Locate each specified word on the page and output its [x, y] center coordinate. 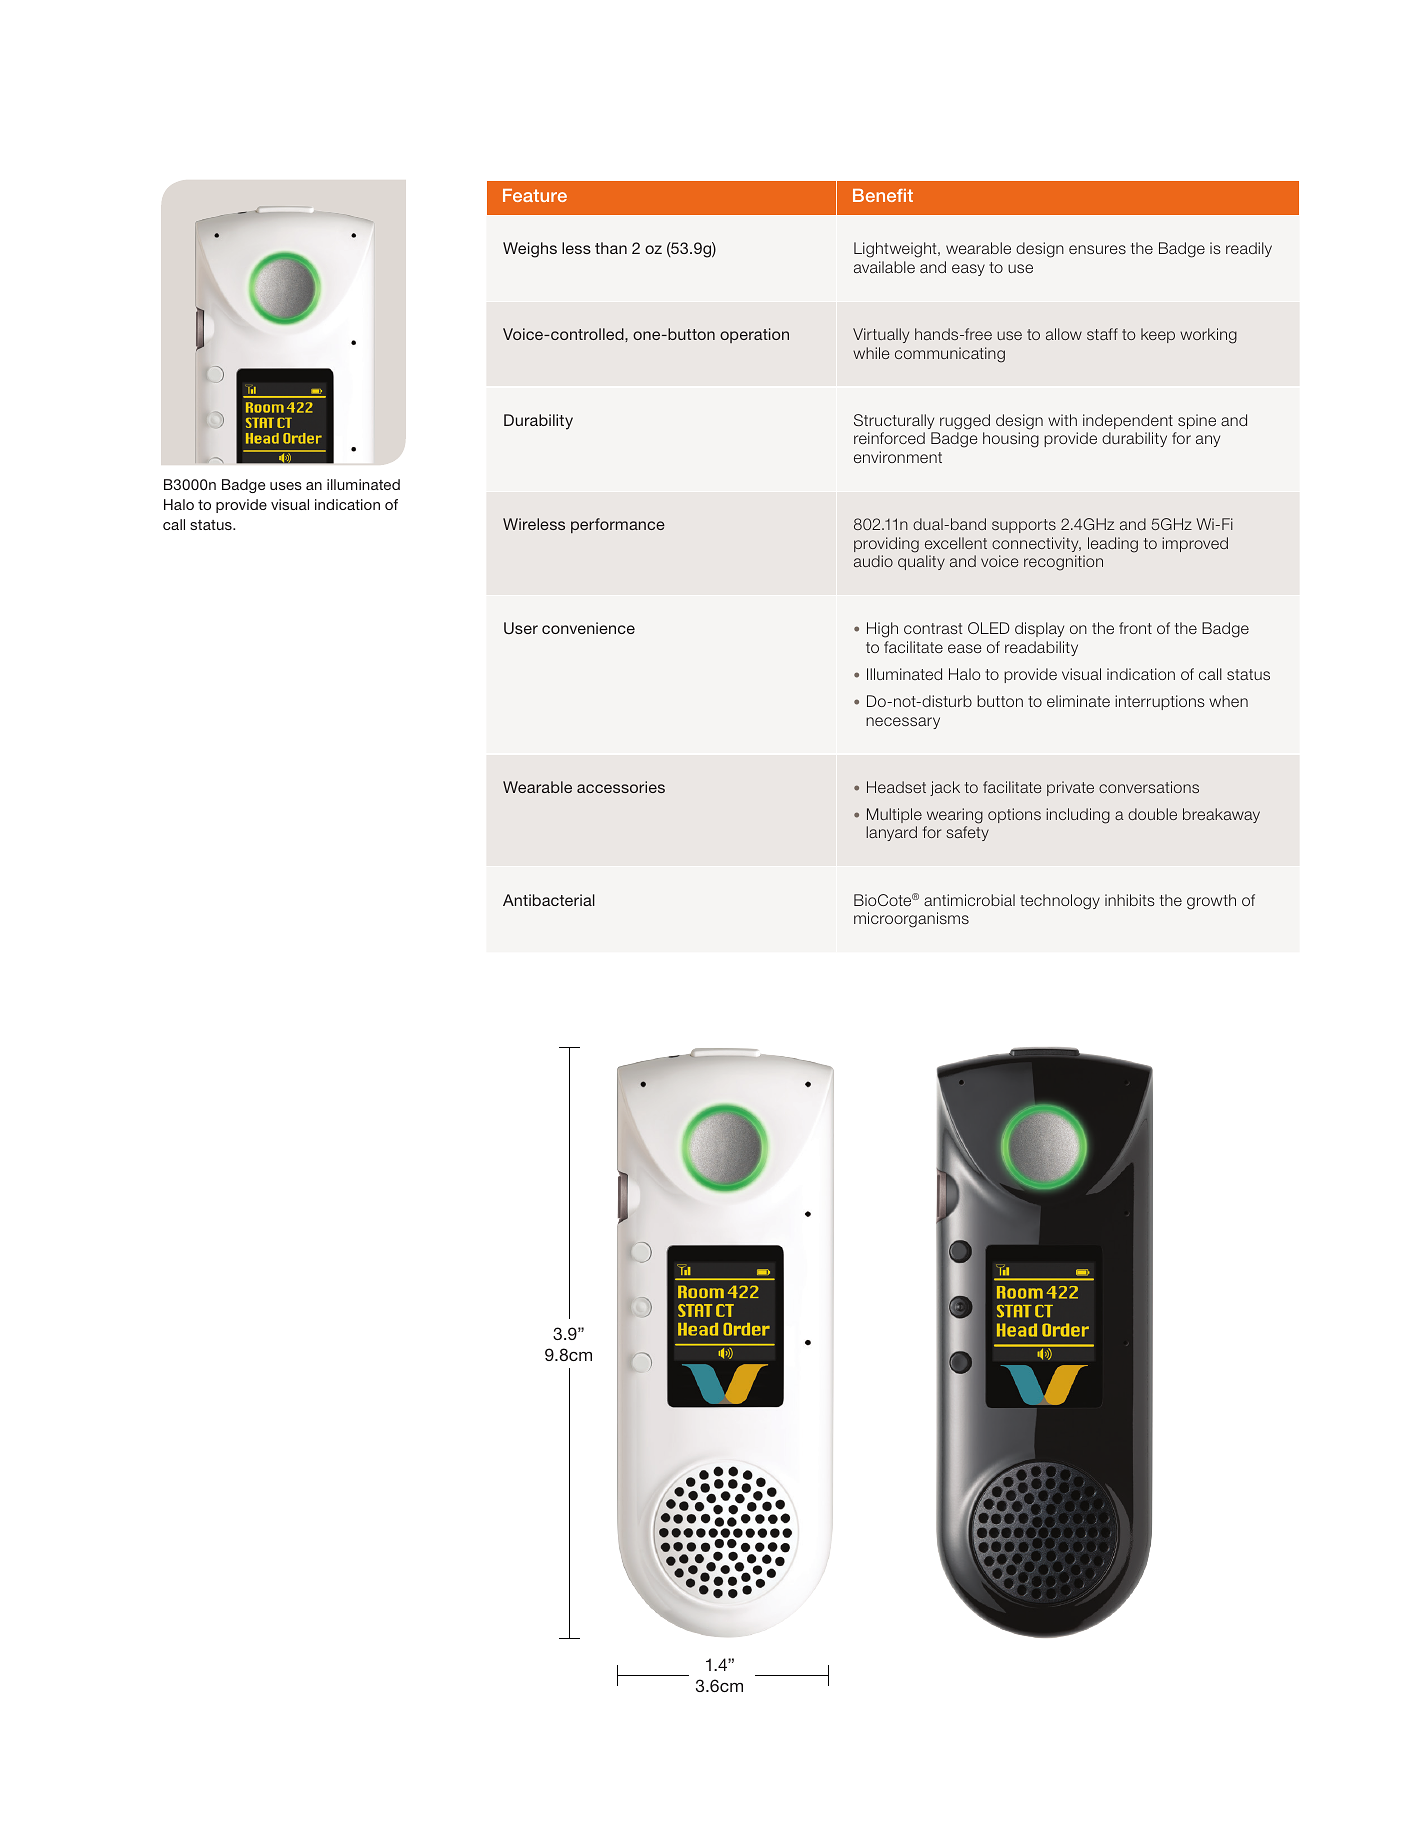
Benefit [883, 195]
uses [286, 486]
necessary [903, 723]
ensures [1097, 249]
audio [873, 561]
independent [1128, 421]
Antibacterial [549, 900]
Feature [535, 195]
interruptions [1160, 702]
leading [1113, 545]
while [871, 353]
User [521, 628]
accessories [621, 787]
